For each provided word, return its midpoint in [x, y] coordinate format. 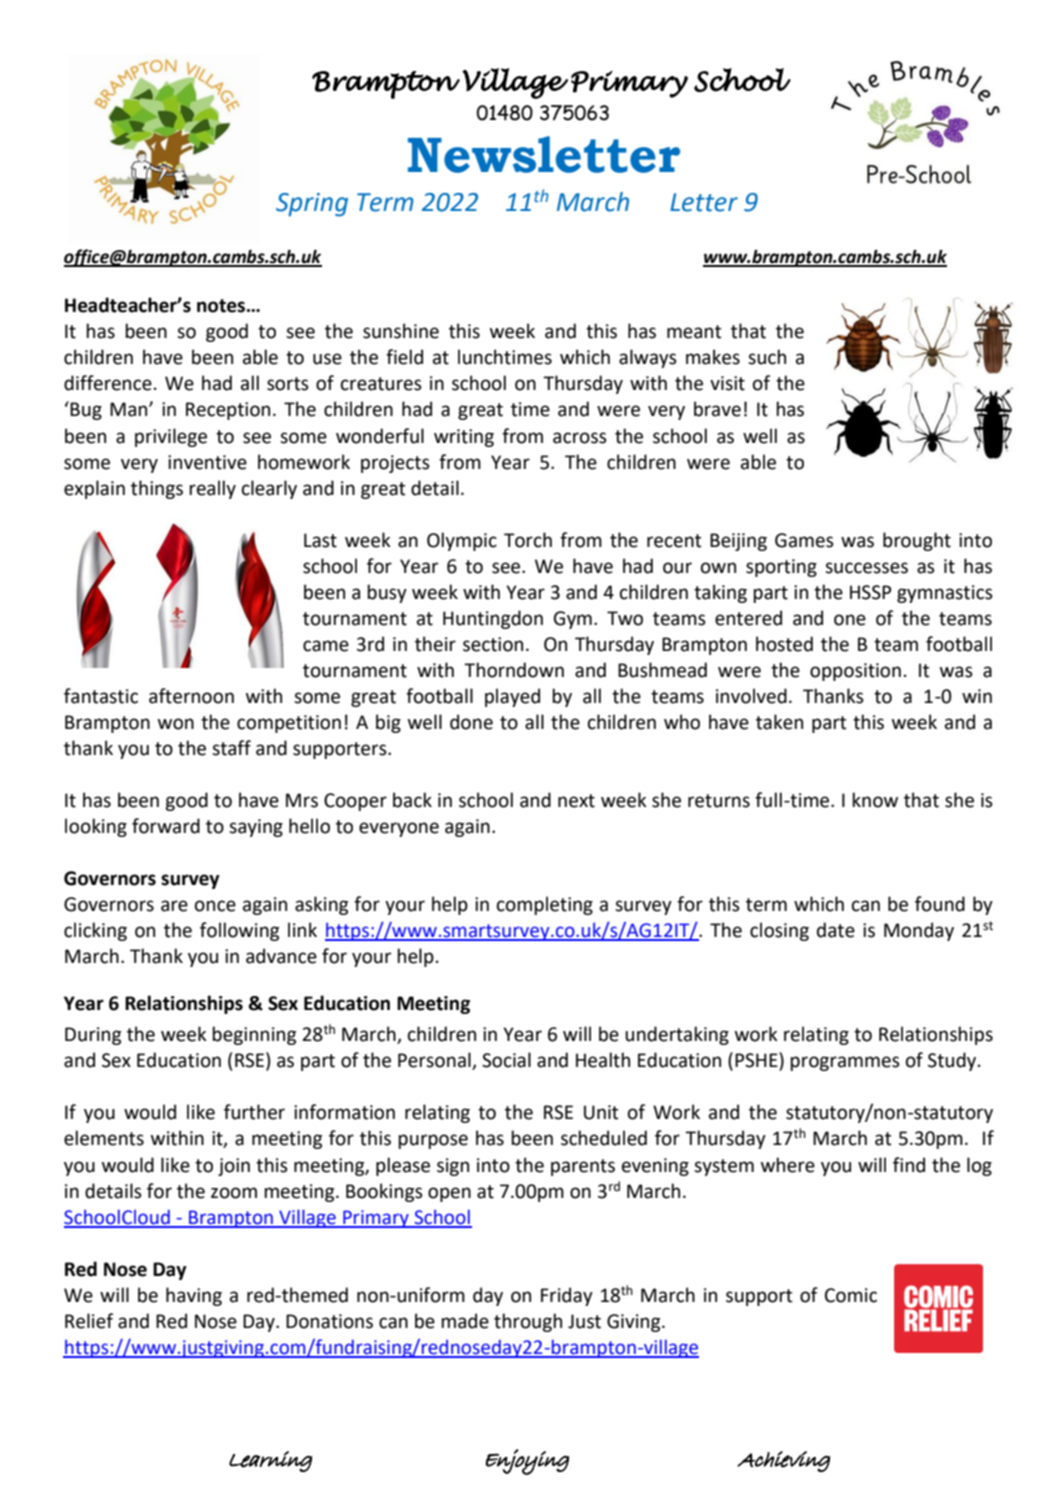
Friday [567, 1296]
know [875, 800]
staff [231, 748]
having [194, 1296]
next [576, 801]
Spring [312, 205]
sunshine [401, 331]
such [767, 357]
